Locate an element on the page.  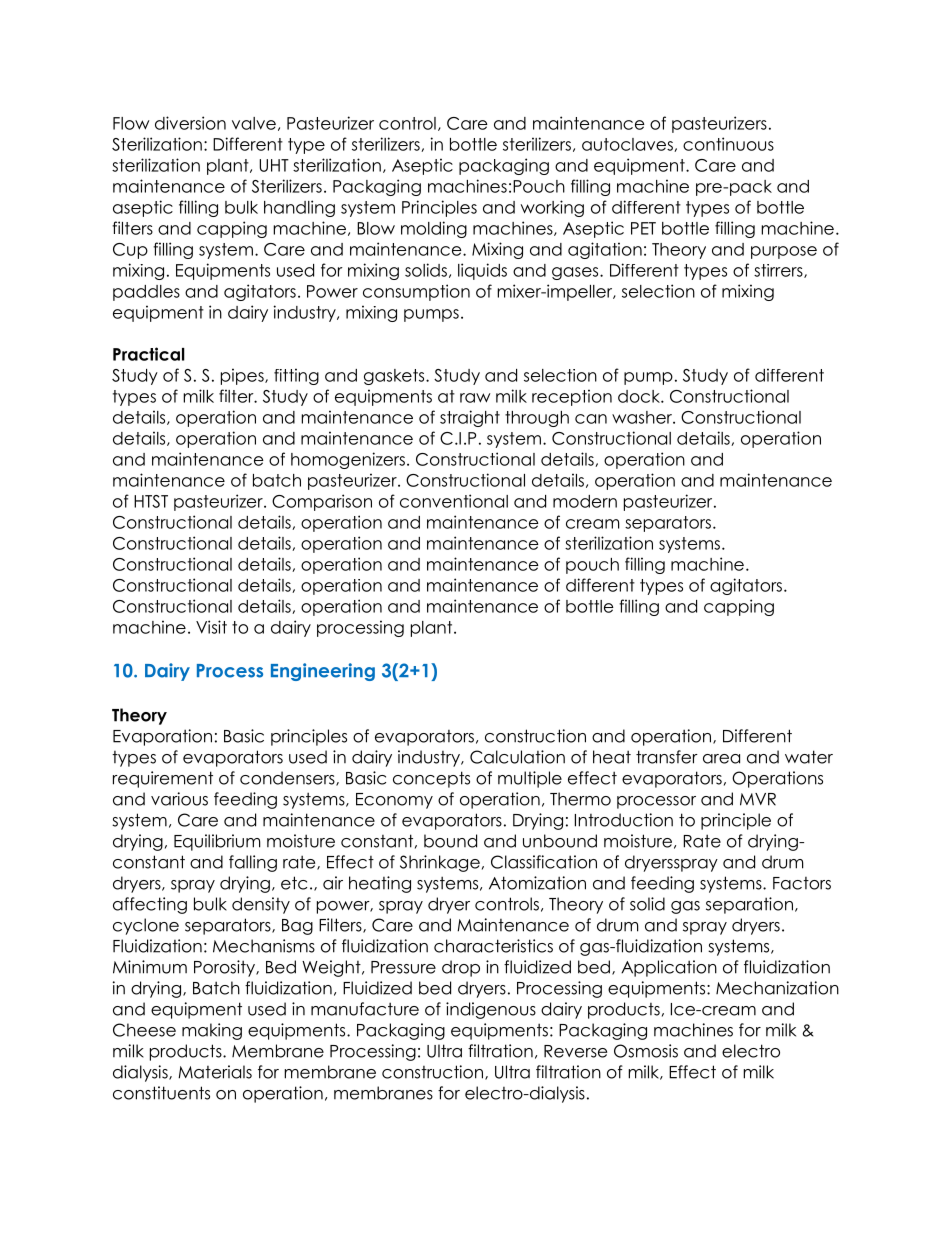
requirement is located at coordinates (163, 779).
